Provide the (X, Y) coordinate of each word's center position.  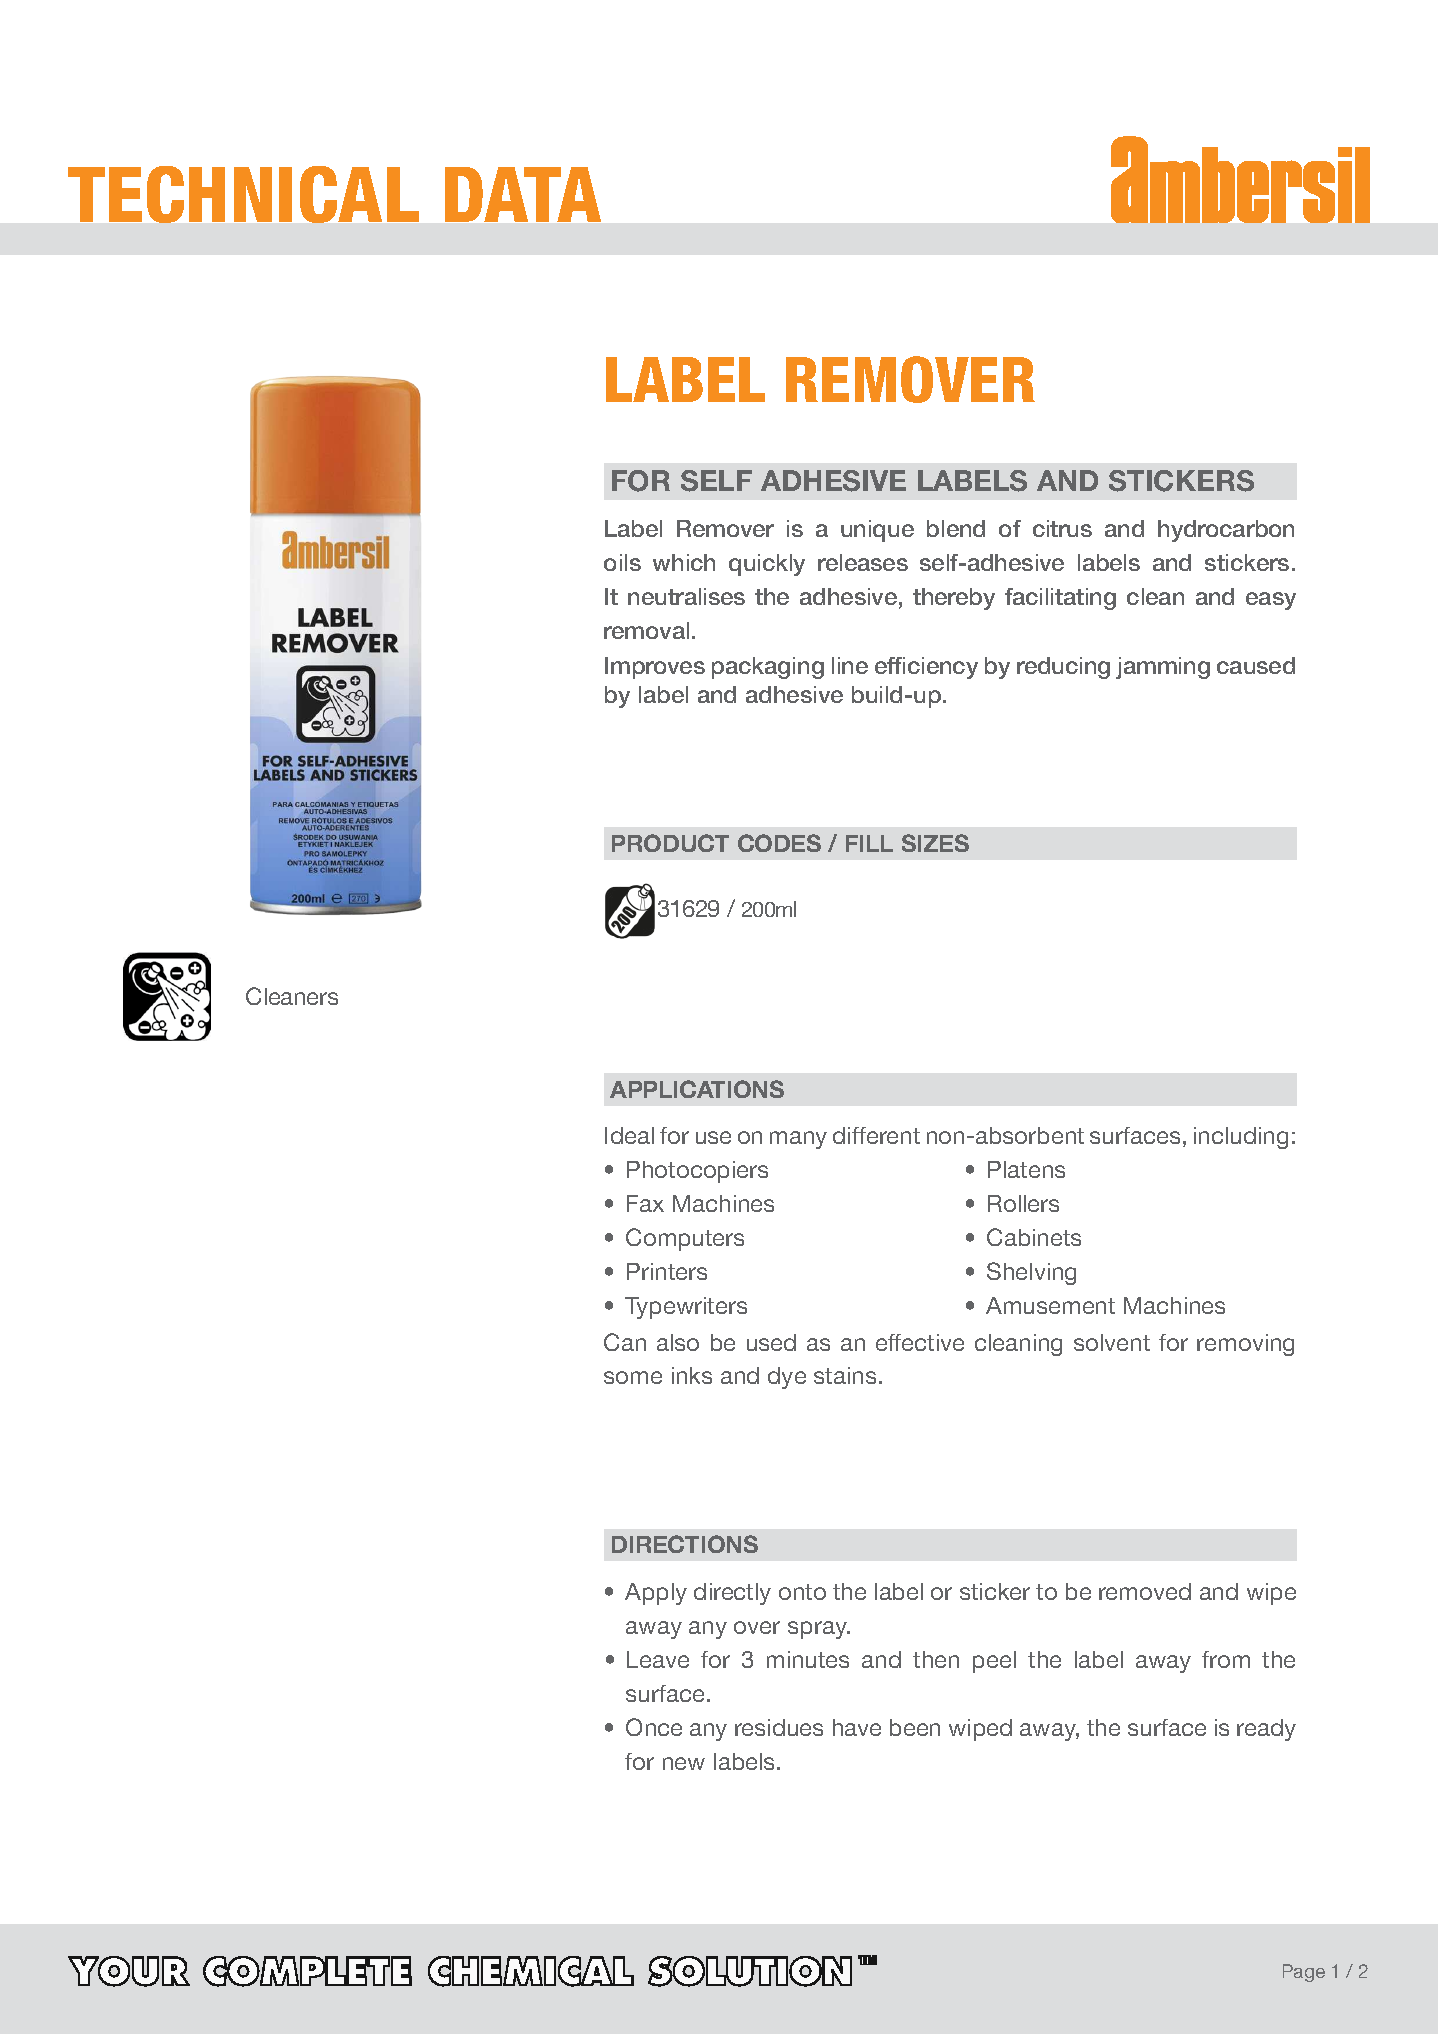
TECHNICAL (243, 194)
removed (1145, 1591)
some (633, 1377)
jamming (1163, 668)
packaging (768, 668)
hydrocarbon (1226, 531)
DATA (523, 194)
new (684, 1763)
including (1241, 1138)
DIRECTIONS (685, 1544)
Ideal (629, 1135)
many (798, 1140)
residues (779, 1727)
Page (1304, 1973)
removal (646, 630)
